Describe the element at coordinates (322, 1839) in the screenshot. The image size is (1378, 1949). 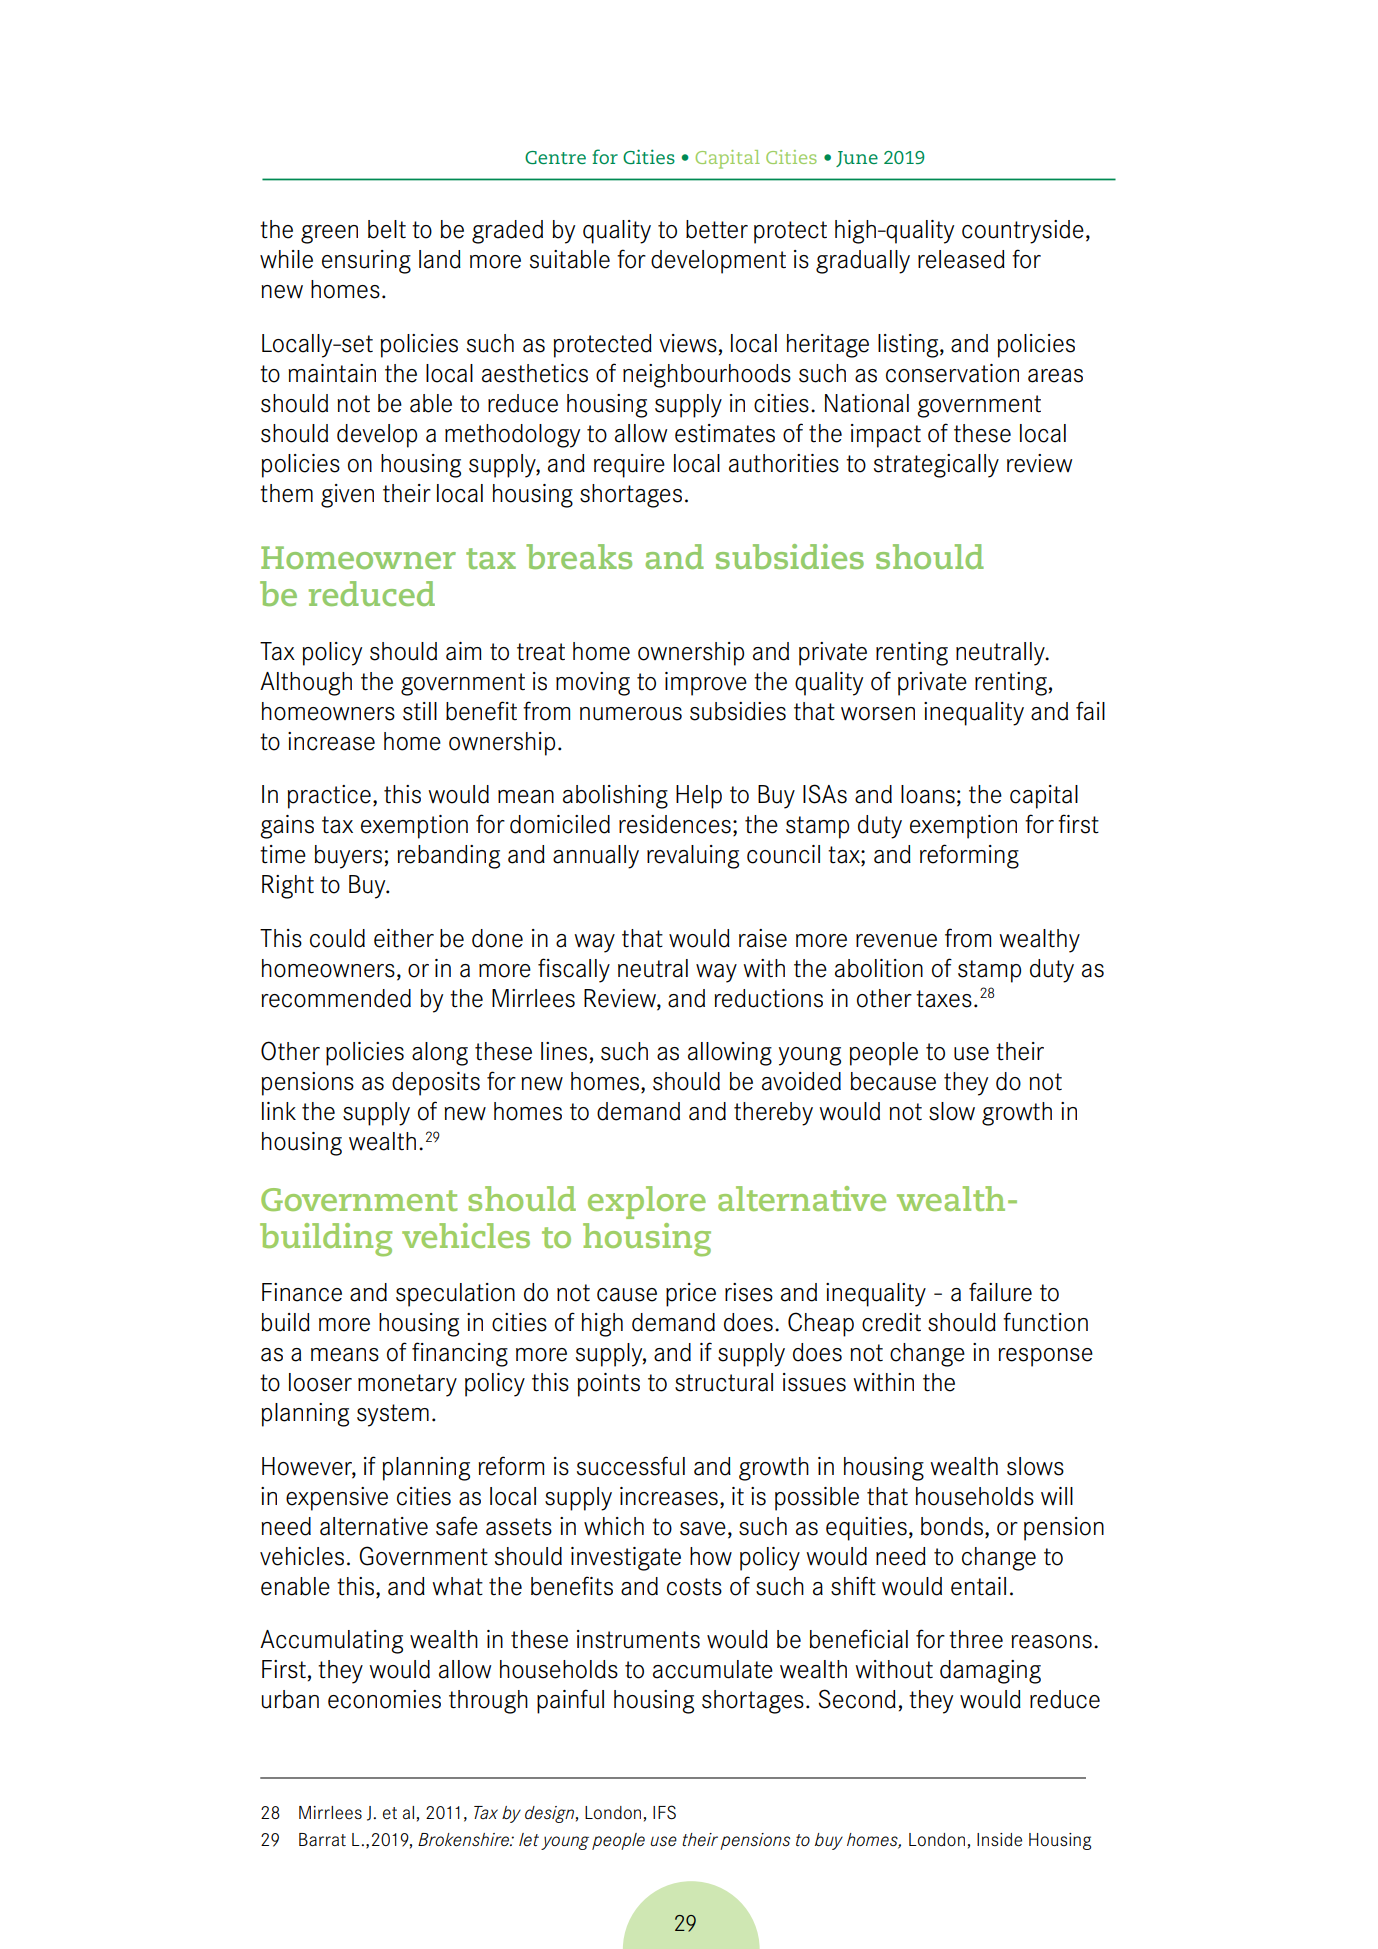
I see `Barrat` at that location.
